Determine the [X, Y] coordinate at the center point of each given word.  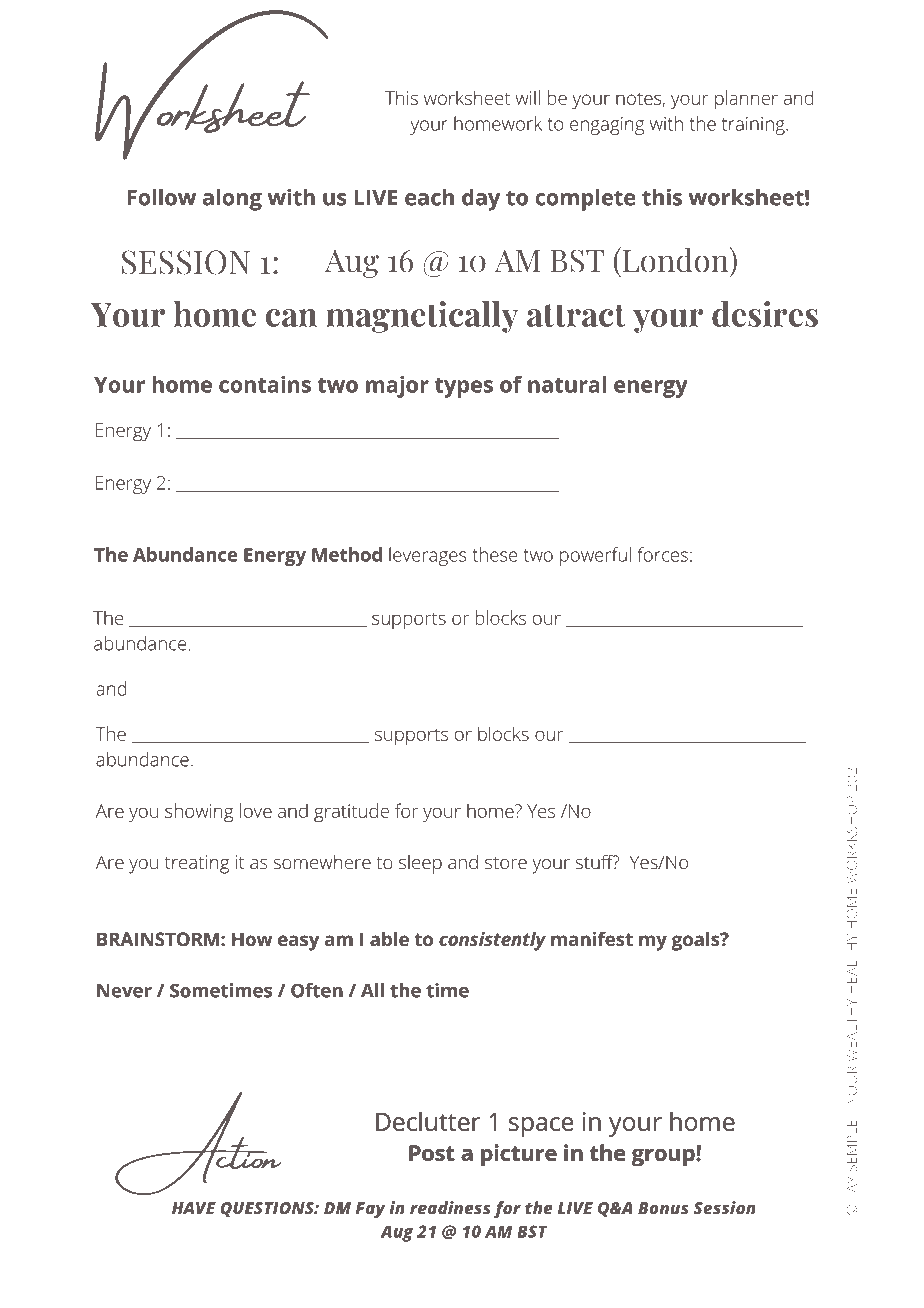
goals [697, 941]
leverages [428, 556]
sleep [420, 864]
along [232, 199]
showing [199, 813]
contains [265, 384]
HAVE [194, 1208]
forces [663, 554]
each [429, 197]
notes [639, 99]
